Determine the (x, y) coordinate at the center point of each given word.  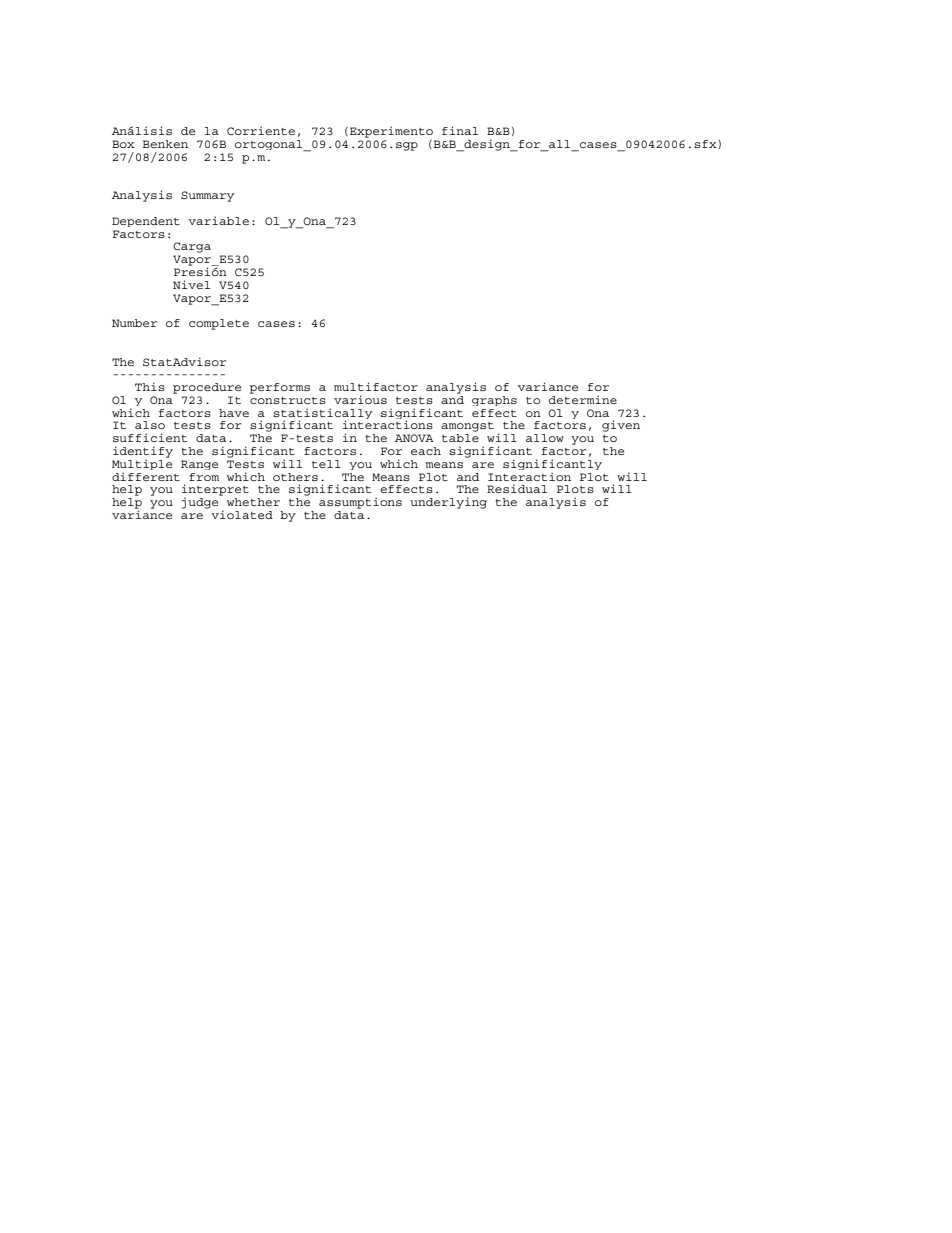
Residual (517, 488)
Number (134, 323)
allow (545, 438)
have (234, 413)
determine (583, 399)
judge (201, 502)
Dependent (146, 222)
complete (219, 324)
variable (218, 220)
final (460, 130)
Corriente (261, 130)
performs (280, 388)
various (360, 399)
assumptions (360, 503)
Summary (207, 196)
